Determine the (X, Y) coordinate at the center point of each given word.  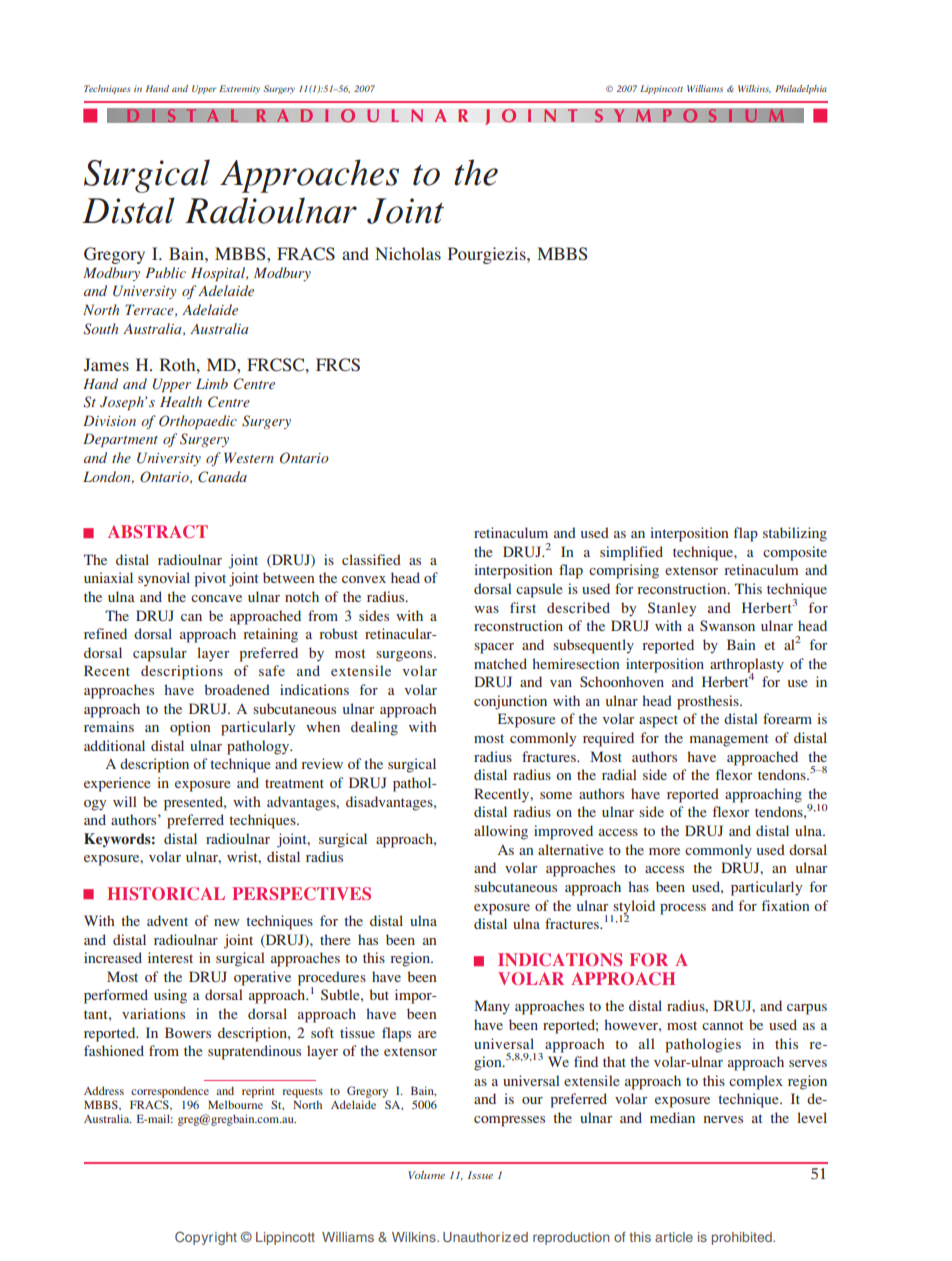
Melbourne (235, 1104)
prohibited (743, 1238)
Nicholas (408, 253)
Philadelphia (801, 89)
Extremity (239, 89)
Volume (426, 1175)
